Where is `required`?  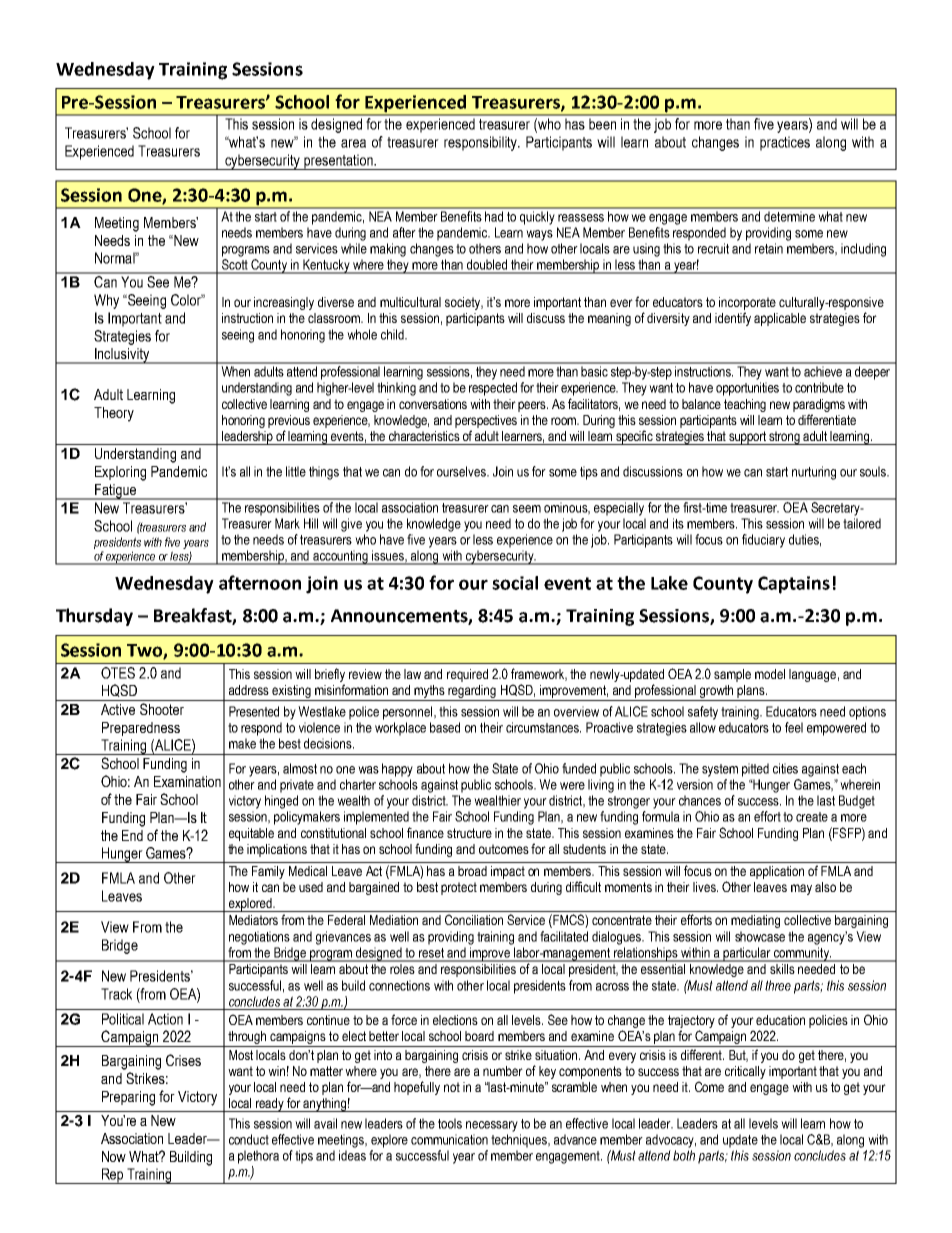
required is located at coordinates (467, 675).
